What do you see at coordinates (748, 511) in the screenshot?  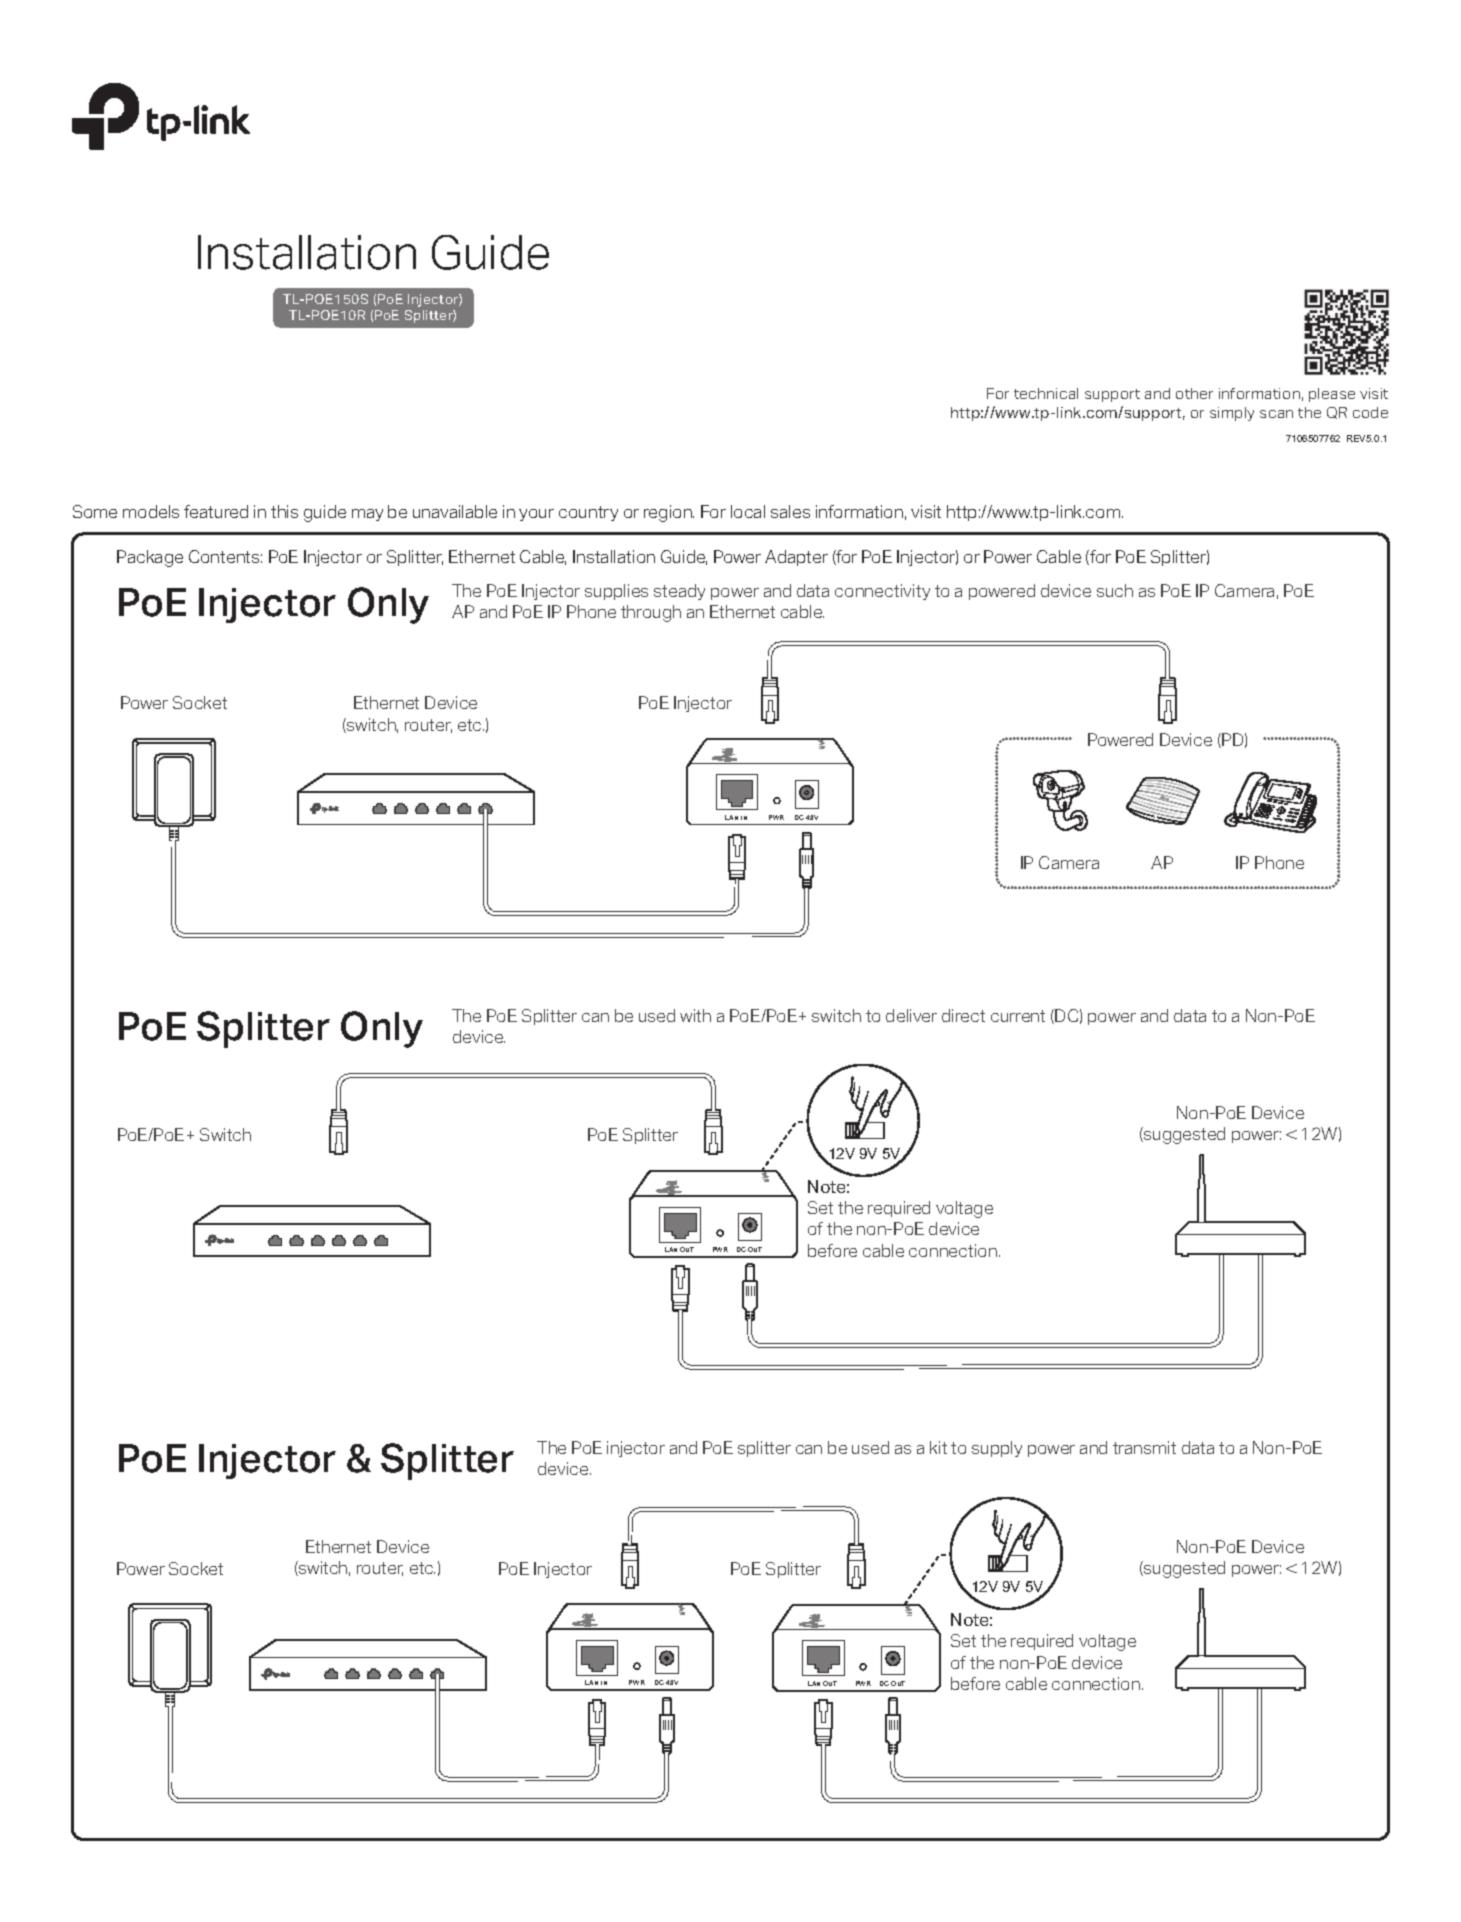 I see `local` at bounding box center [748, 511].
